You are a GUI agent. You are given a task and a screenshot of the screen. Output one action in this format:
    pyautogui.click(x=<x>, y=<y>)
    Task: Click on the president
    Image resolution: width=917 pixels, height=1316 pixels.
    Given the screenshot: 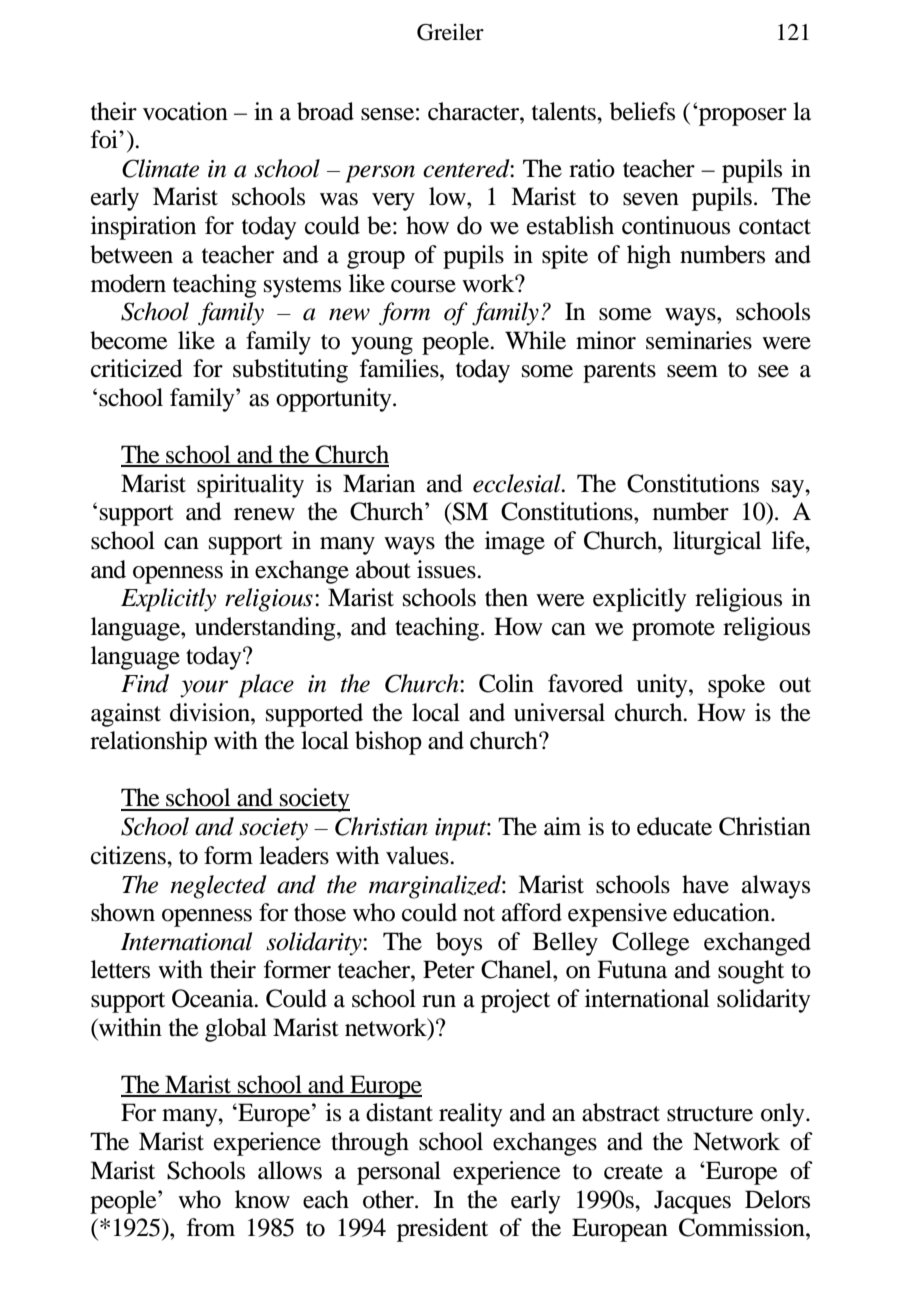 What is the action you would take?
    pyautogui.click(x=442, y=1230)
